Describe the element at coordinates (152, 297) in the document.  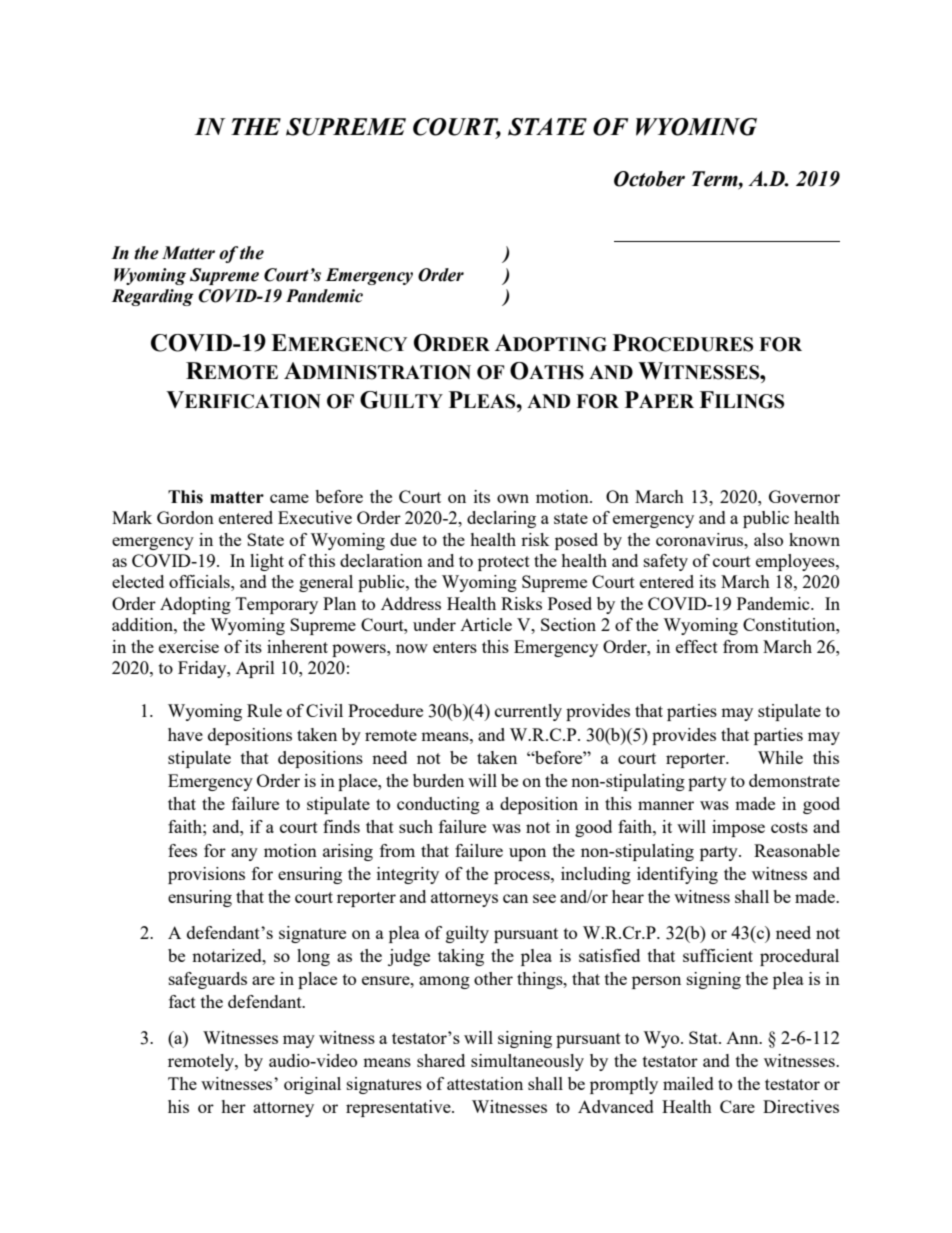
I see `Regarding` at that location.
